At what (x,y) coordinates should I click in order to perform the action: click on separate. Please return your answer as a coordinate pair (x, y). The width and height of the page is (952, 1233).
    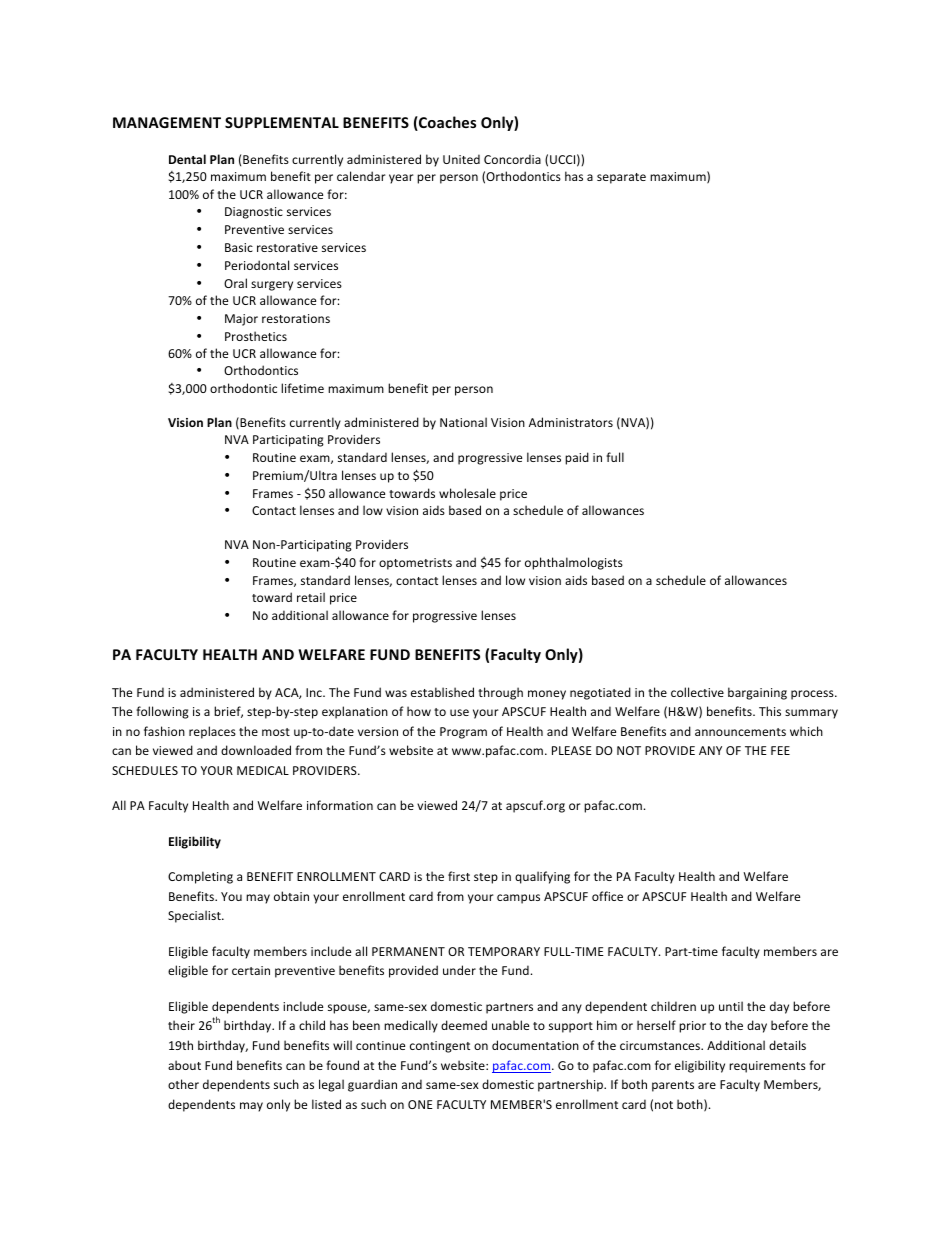
    Looking at the image, I should click on (621, 178).
